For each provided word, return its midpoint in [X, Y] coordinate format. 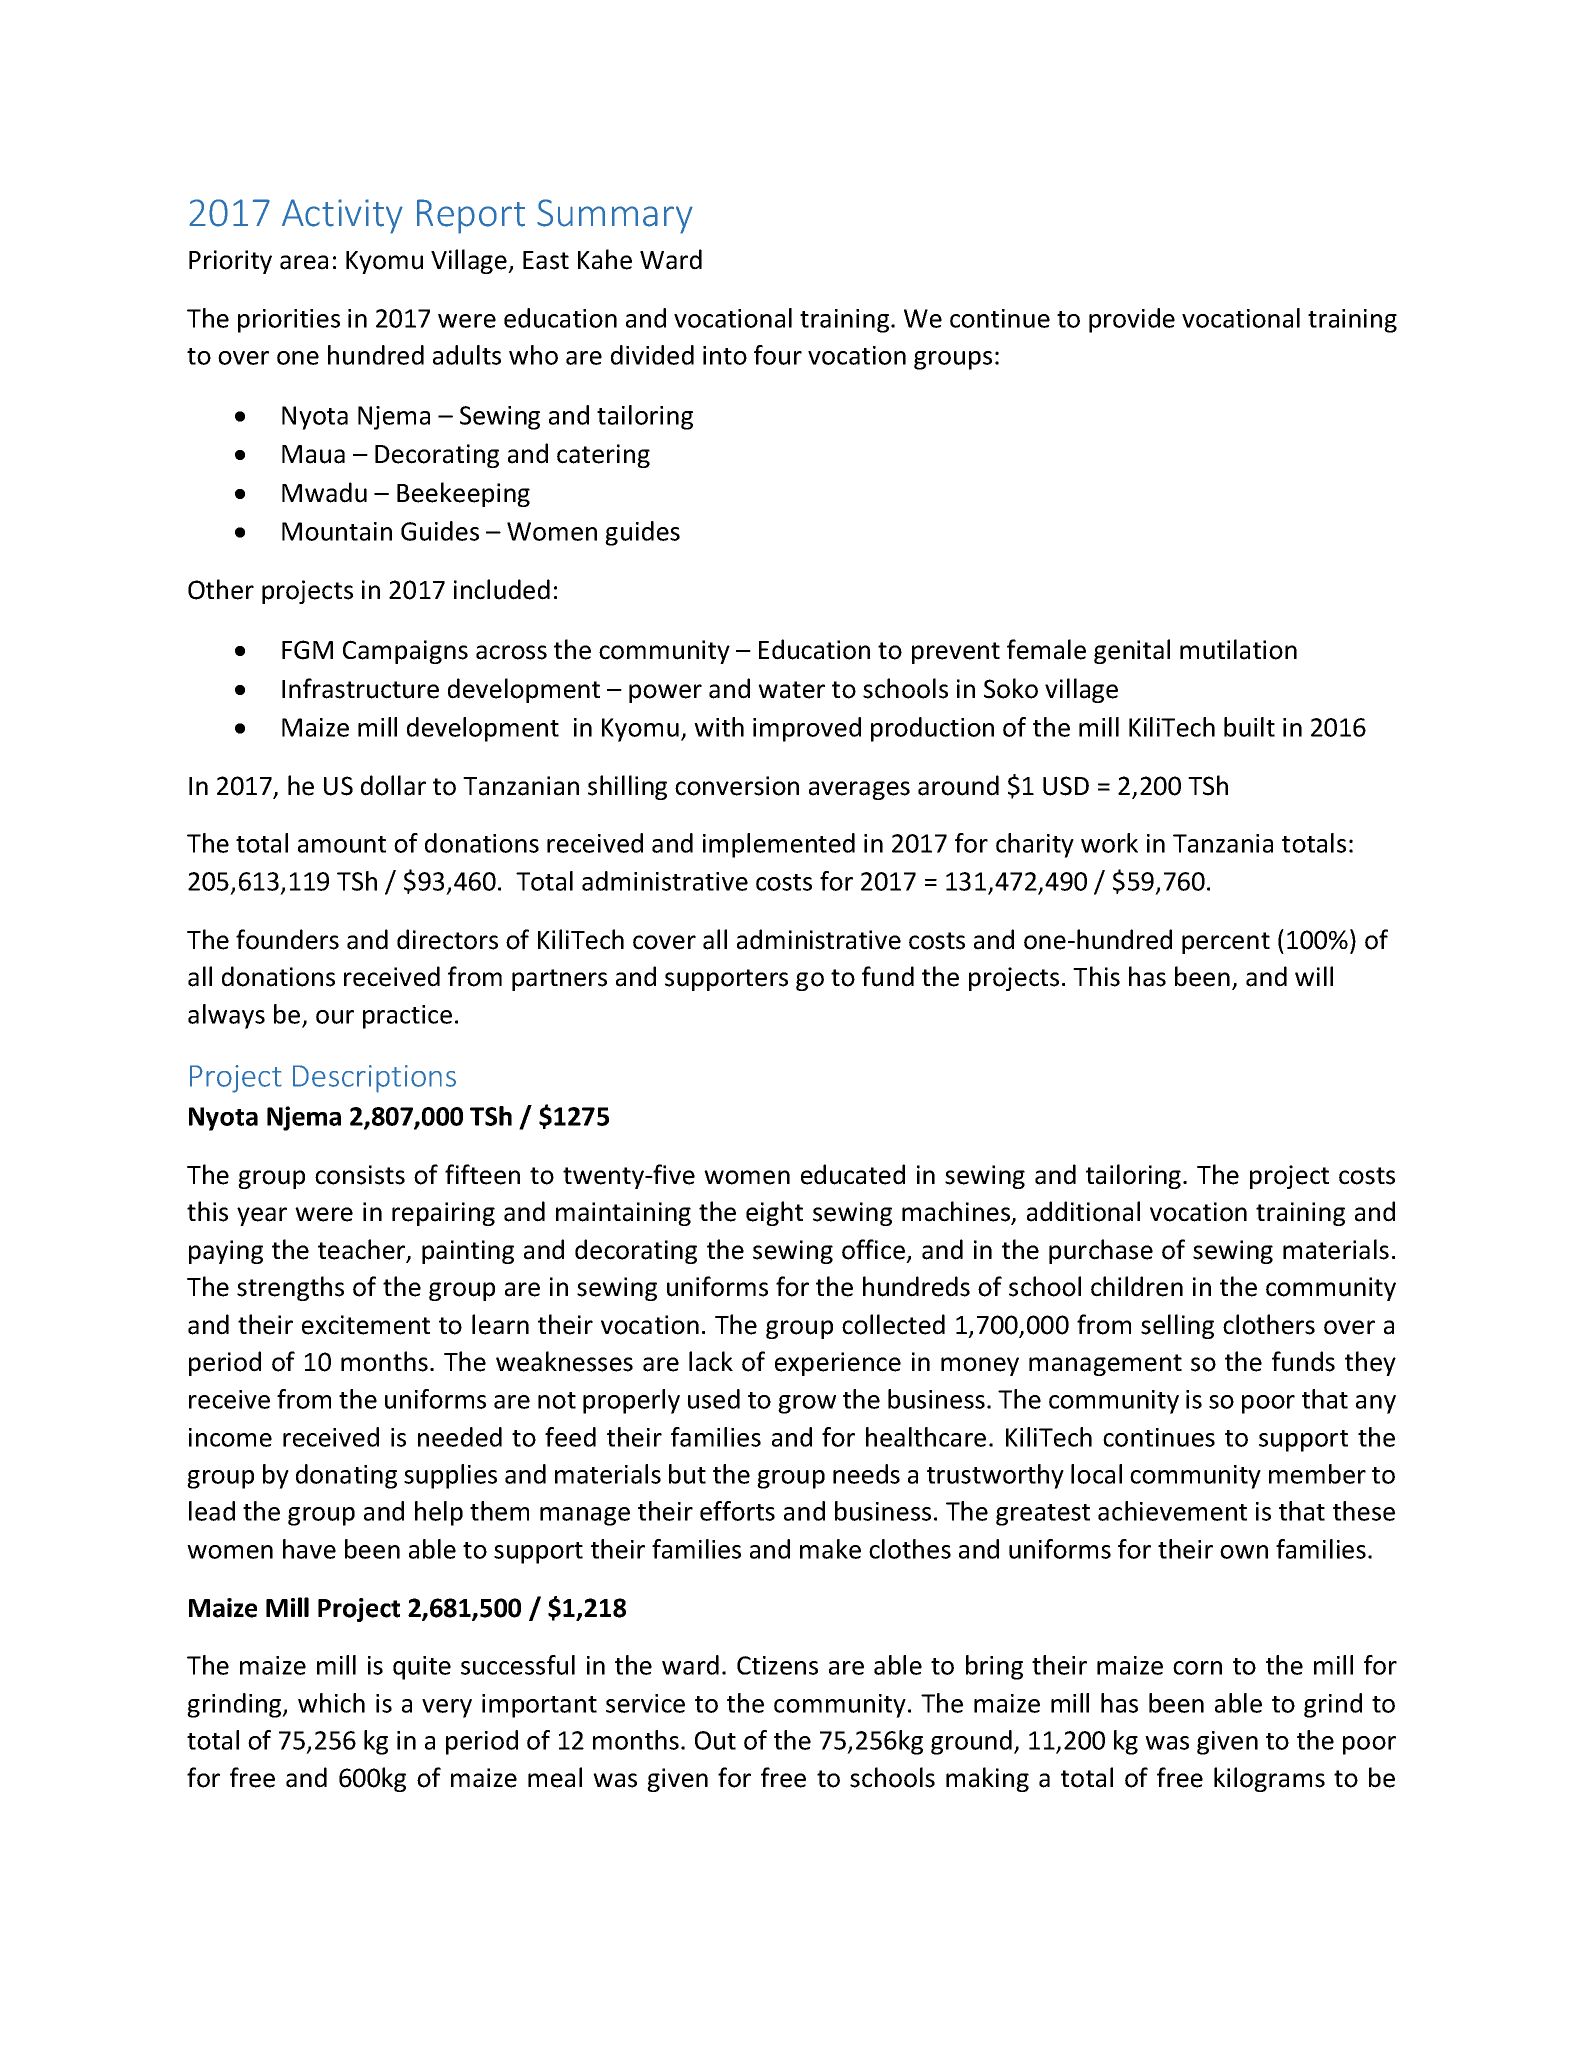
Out [715, 1740]
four [778, 355]
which [331, 1703]
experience [838, 1364]
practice [407, 1017]
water [791, 690]
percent [1226, 943]
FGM [307, 650]
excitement [366, 1325]
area [304, 262]
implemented [779, 845]
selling [1177, 1326]
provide [1132, 320]
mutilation [1238, 649]
